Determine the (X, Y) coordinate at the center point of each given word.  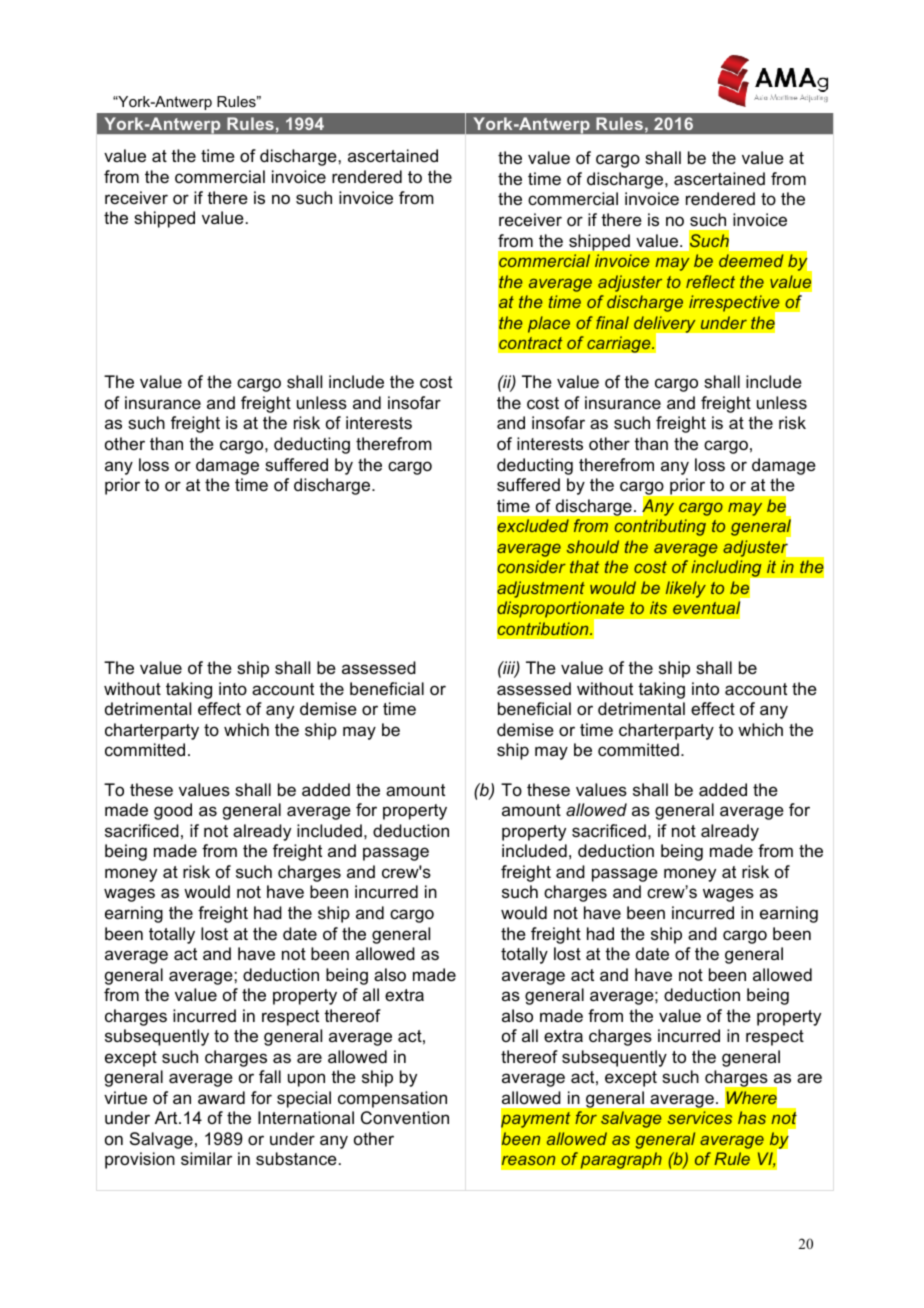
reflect (710, 281)
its (658, 607)
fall (270, 1076)
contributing (660, 527)
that (584, 566)
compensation (392, 1099)
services (700, 1117)
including (727, 570)
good (173, 811)
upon (306, 1080)
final (612, 322)
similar (206, 1158)
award (221, 1097)
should (593, 546)
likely (686, 589)
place (549, 324)
